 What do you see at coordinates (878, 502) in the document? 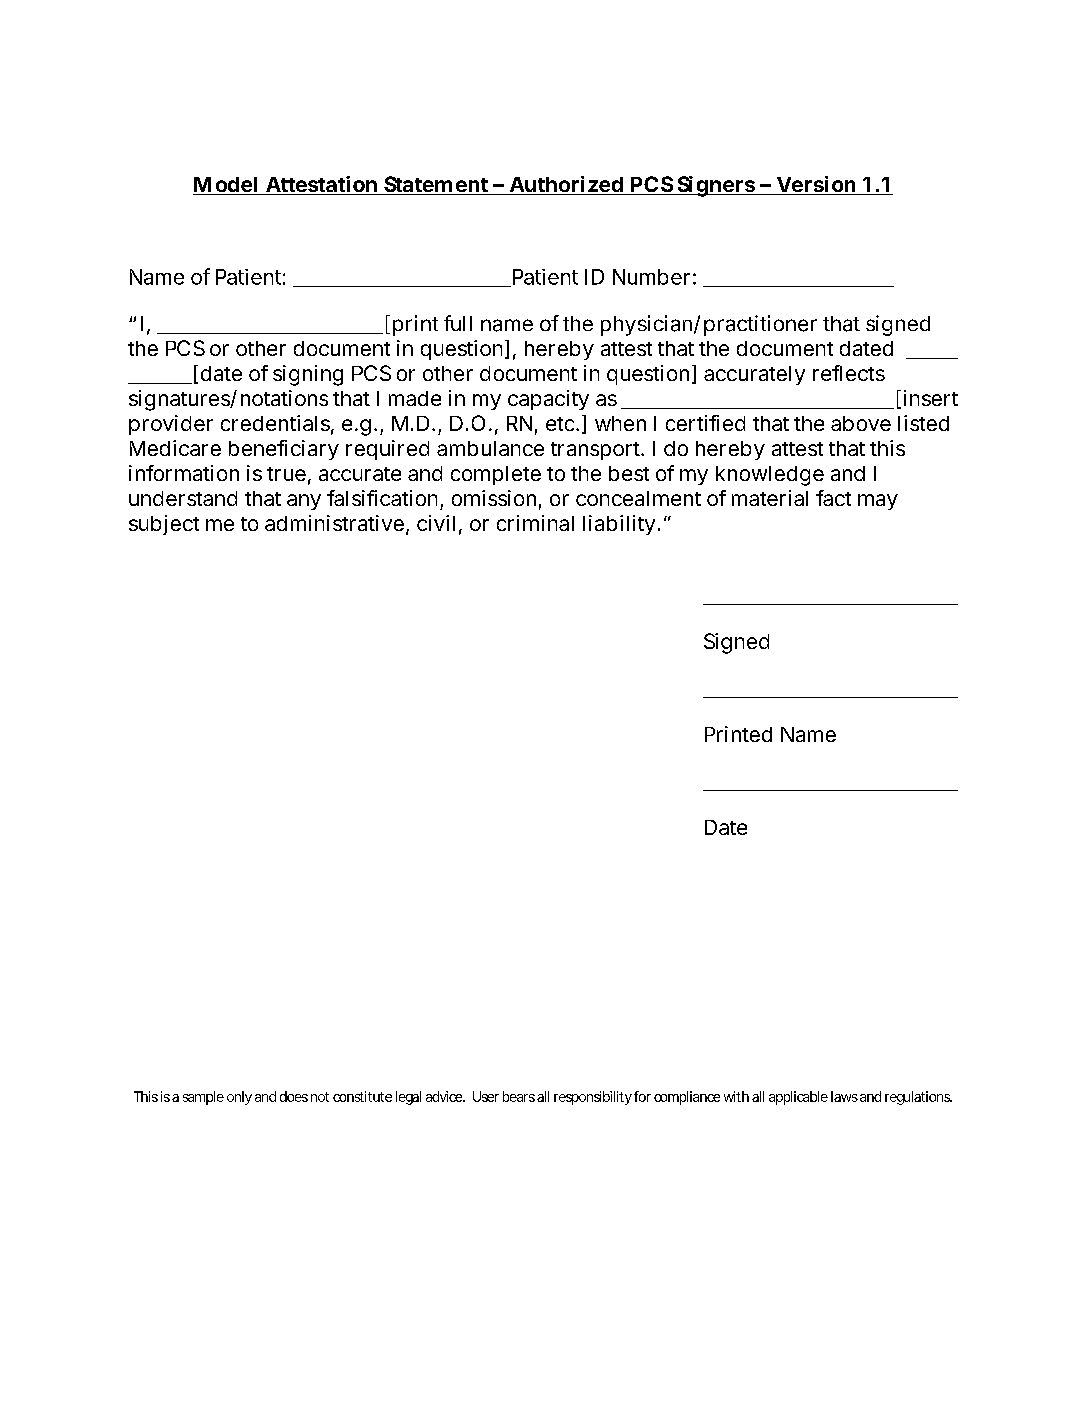
I see `may` at bounding box center [878, 502].
